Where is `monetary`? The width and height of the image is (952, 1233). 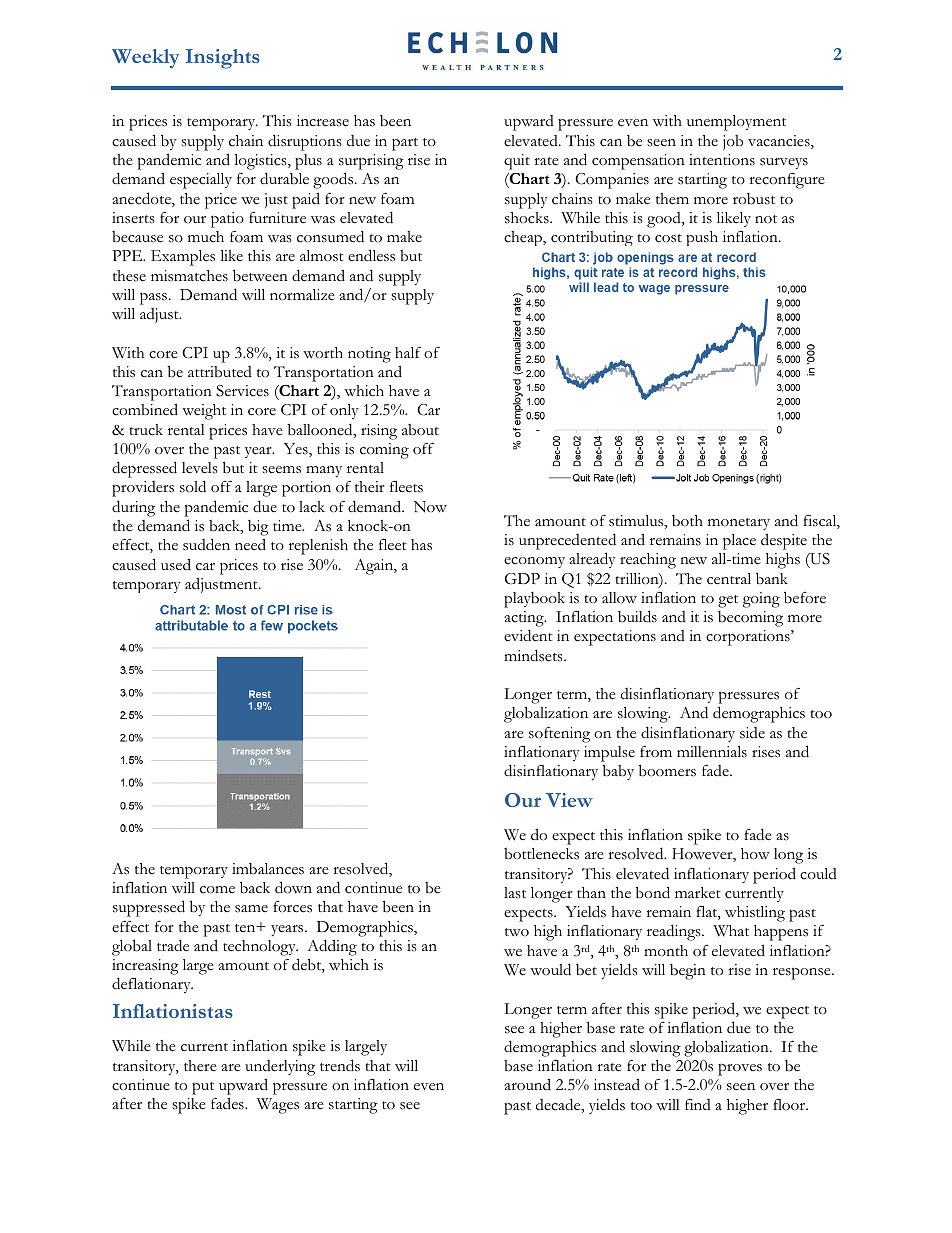 monetary is located at coordinates (739, 524).
